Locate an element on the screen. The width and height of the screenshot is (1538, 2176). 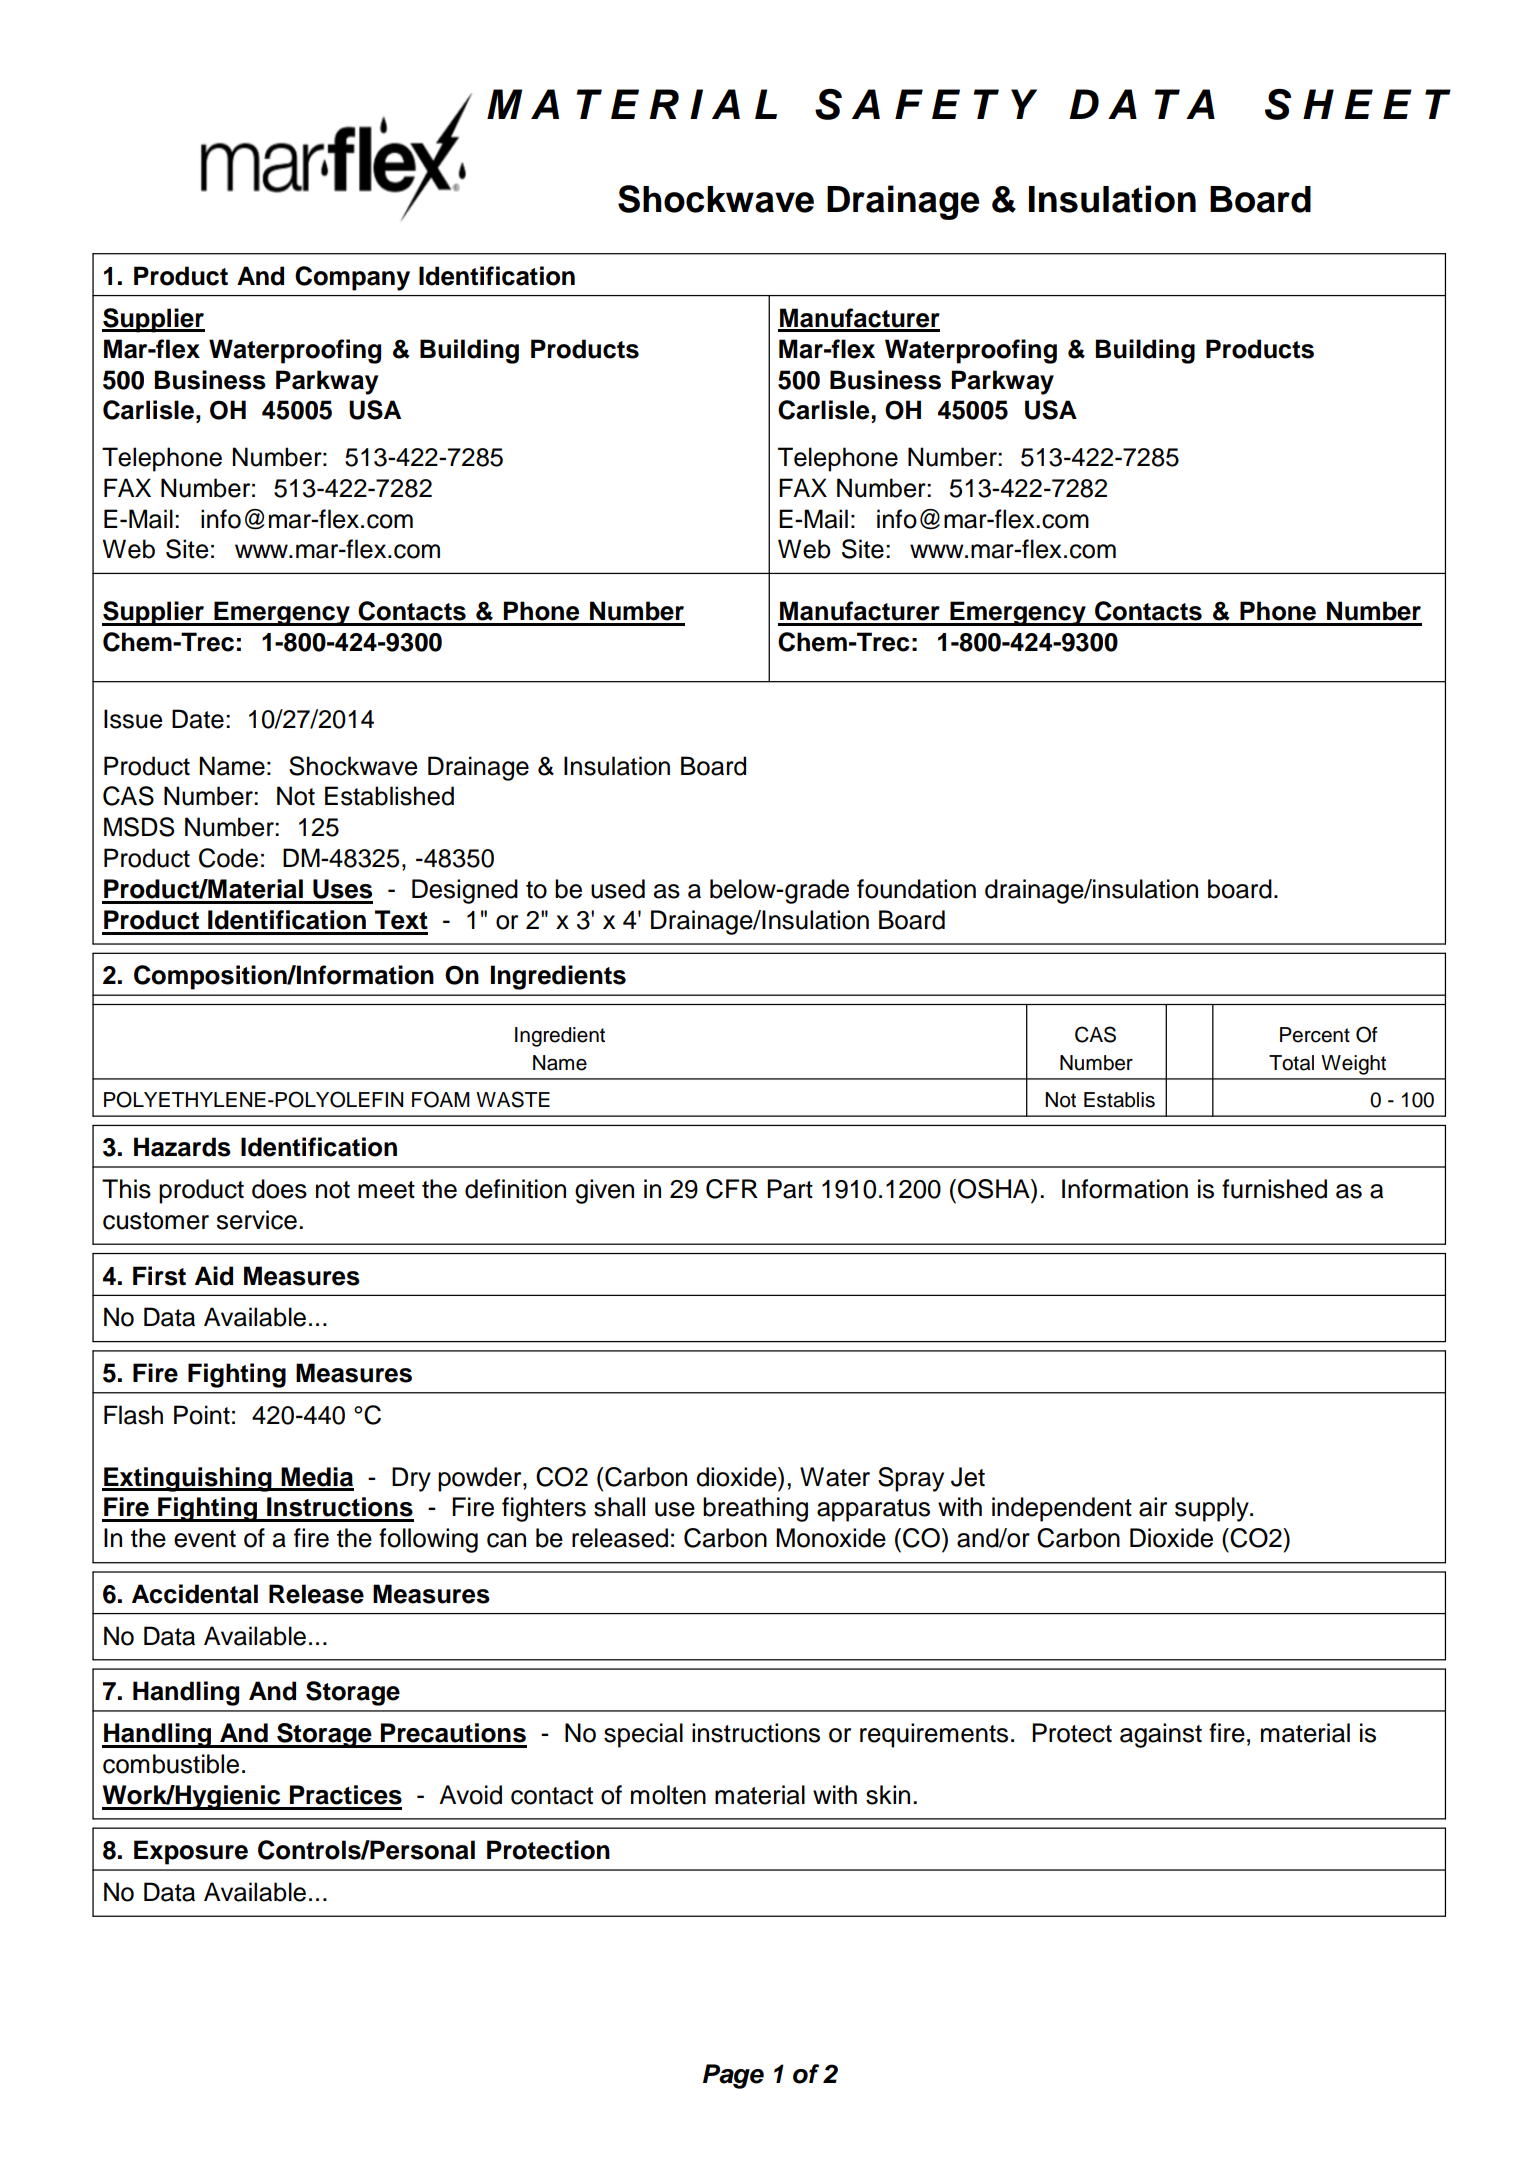
Code is located at coordinates (228, 858).
